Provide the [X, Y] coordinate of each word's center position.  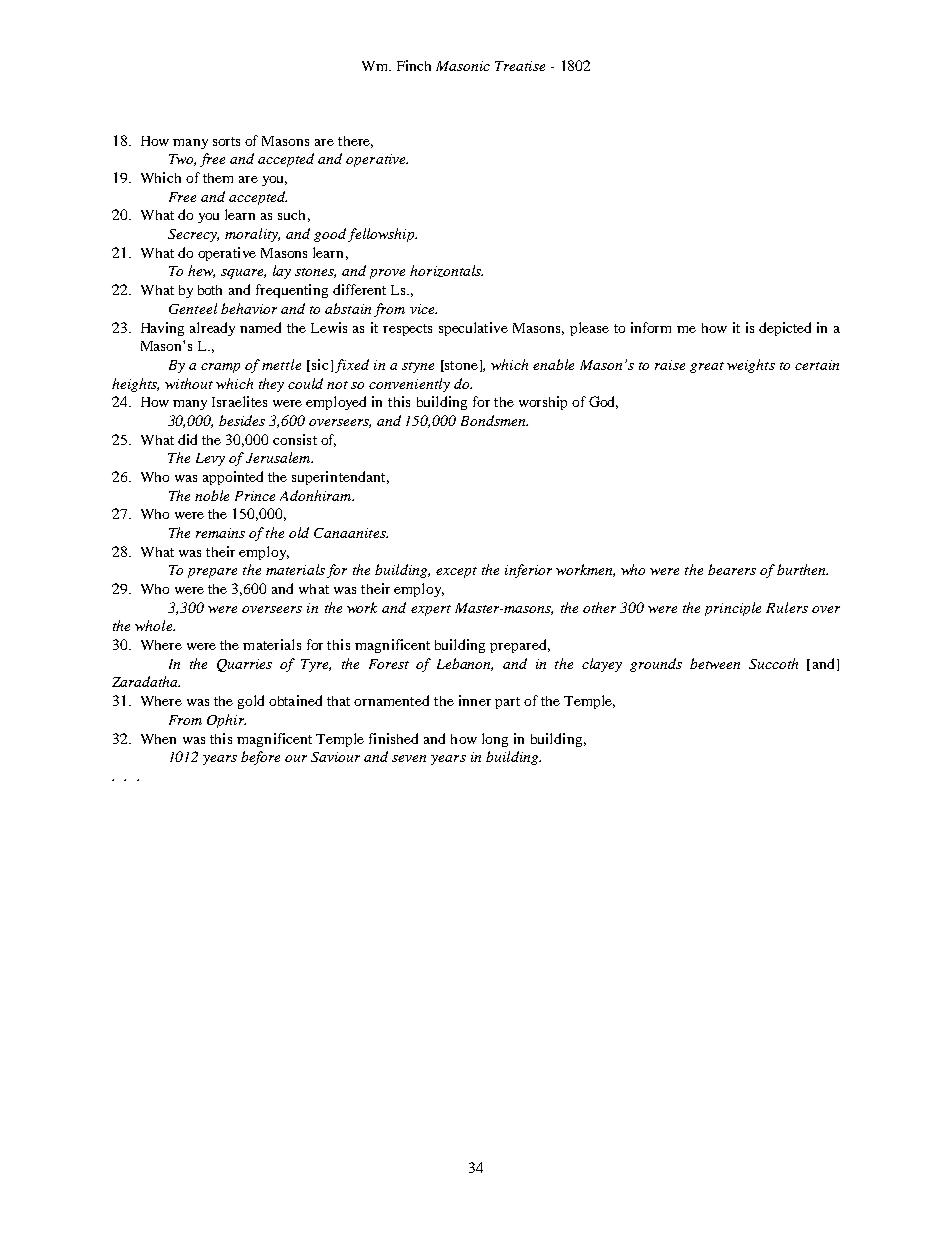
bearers [732, 569]
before [260, 758]
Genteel [193, 308]
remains [220, 533]
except [456, 572]
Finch [414, 65]
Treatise [520, 66]
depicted [785, 329]
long [495, 740]
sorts [226, 141]
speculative [473, 329]
